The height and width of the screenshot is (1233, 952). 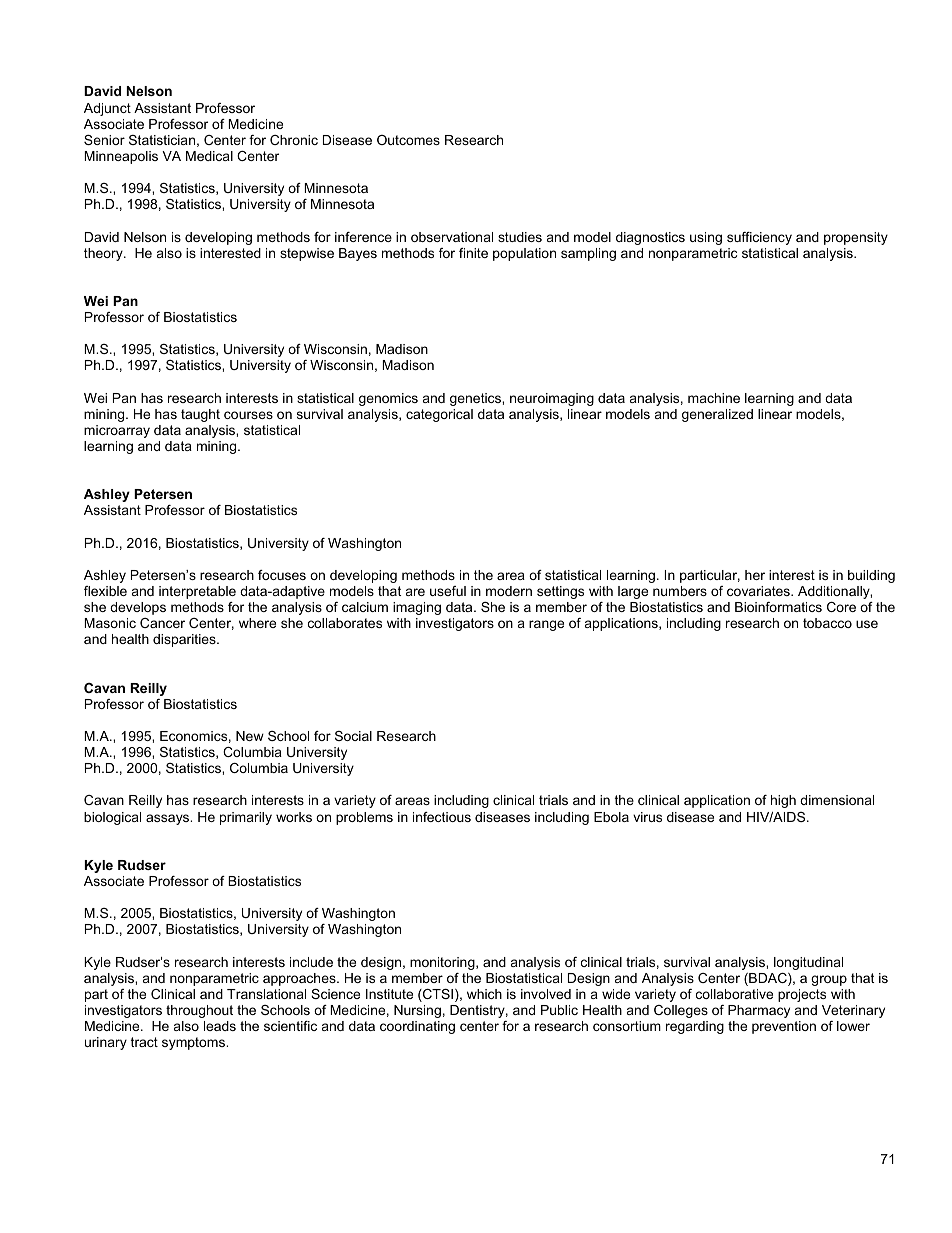 What do you see at coordinates (169, 819) in the screenshot?
I see `assays` at bounding box center [169, 819].
